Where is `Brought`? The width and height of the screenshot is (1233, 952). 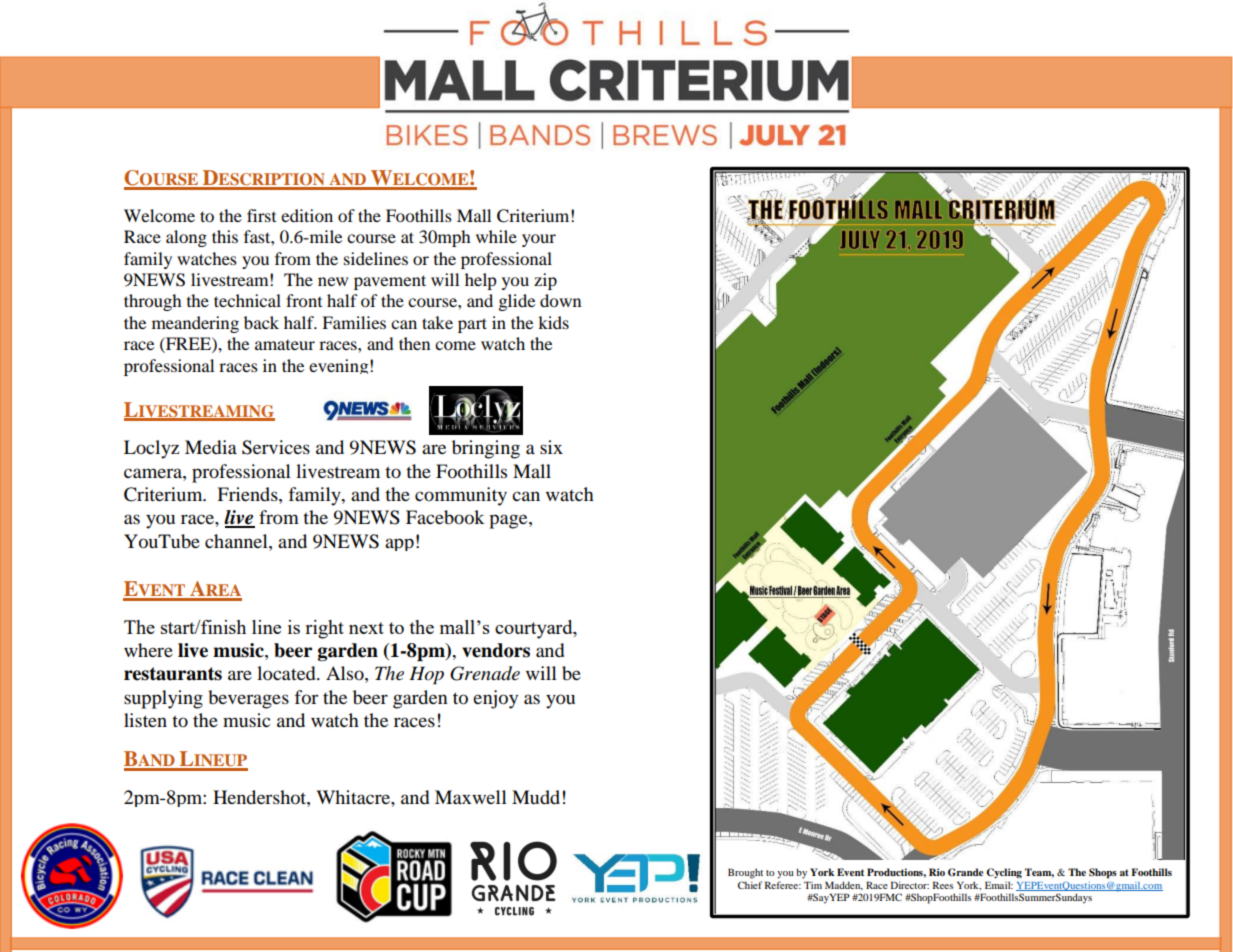 Brought is located at coordinates (745, 873).
